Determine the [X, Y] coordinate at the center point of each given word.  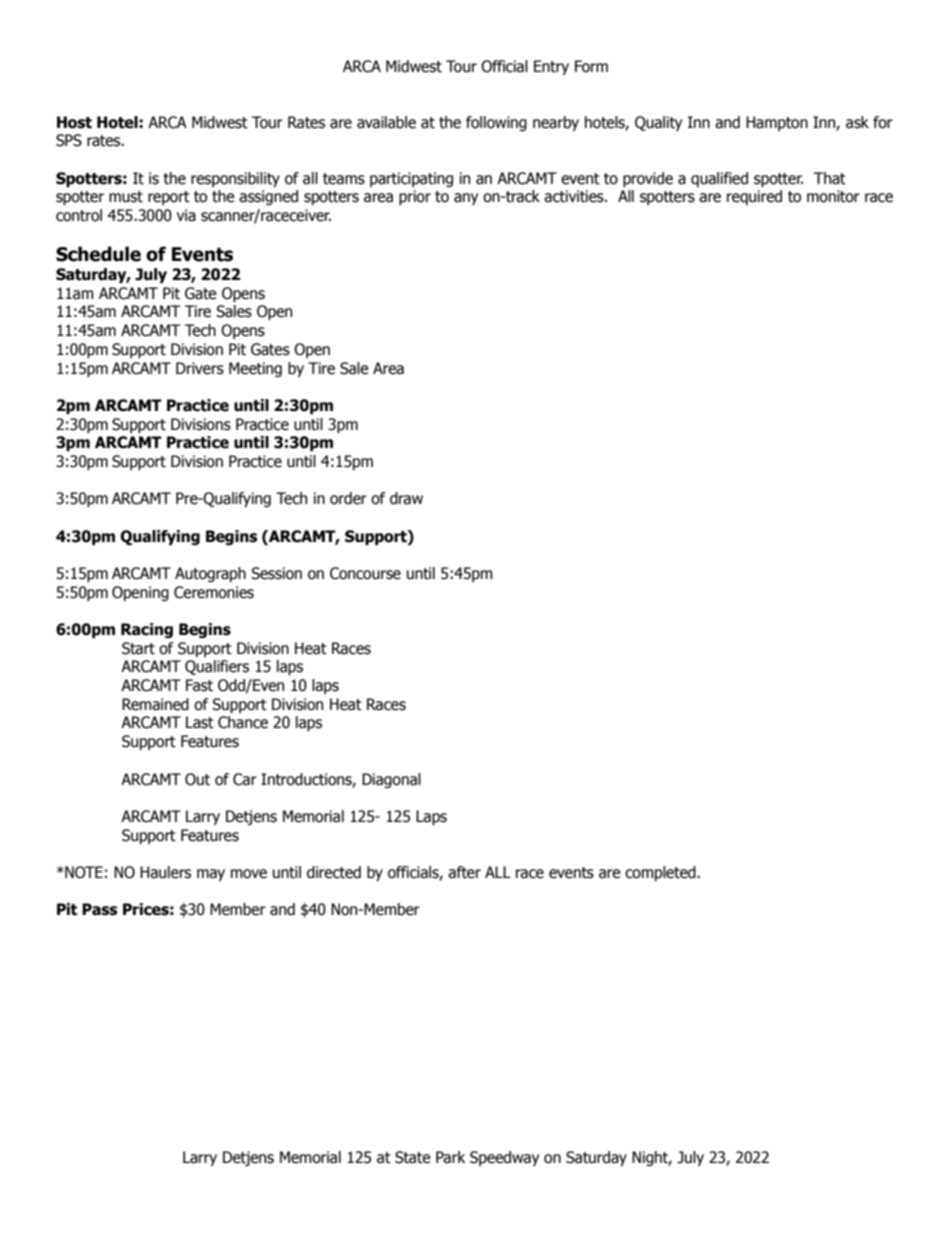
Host [74, 122]
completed [661, 873]
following [496, 123]
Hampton [777, 123]
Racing [147, 630]
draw [406, 498]
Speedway [504, 1158]
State [413, 1157]
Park [450, 1157]
